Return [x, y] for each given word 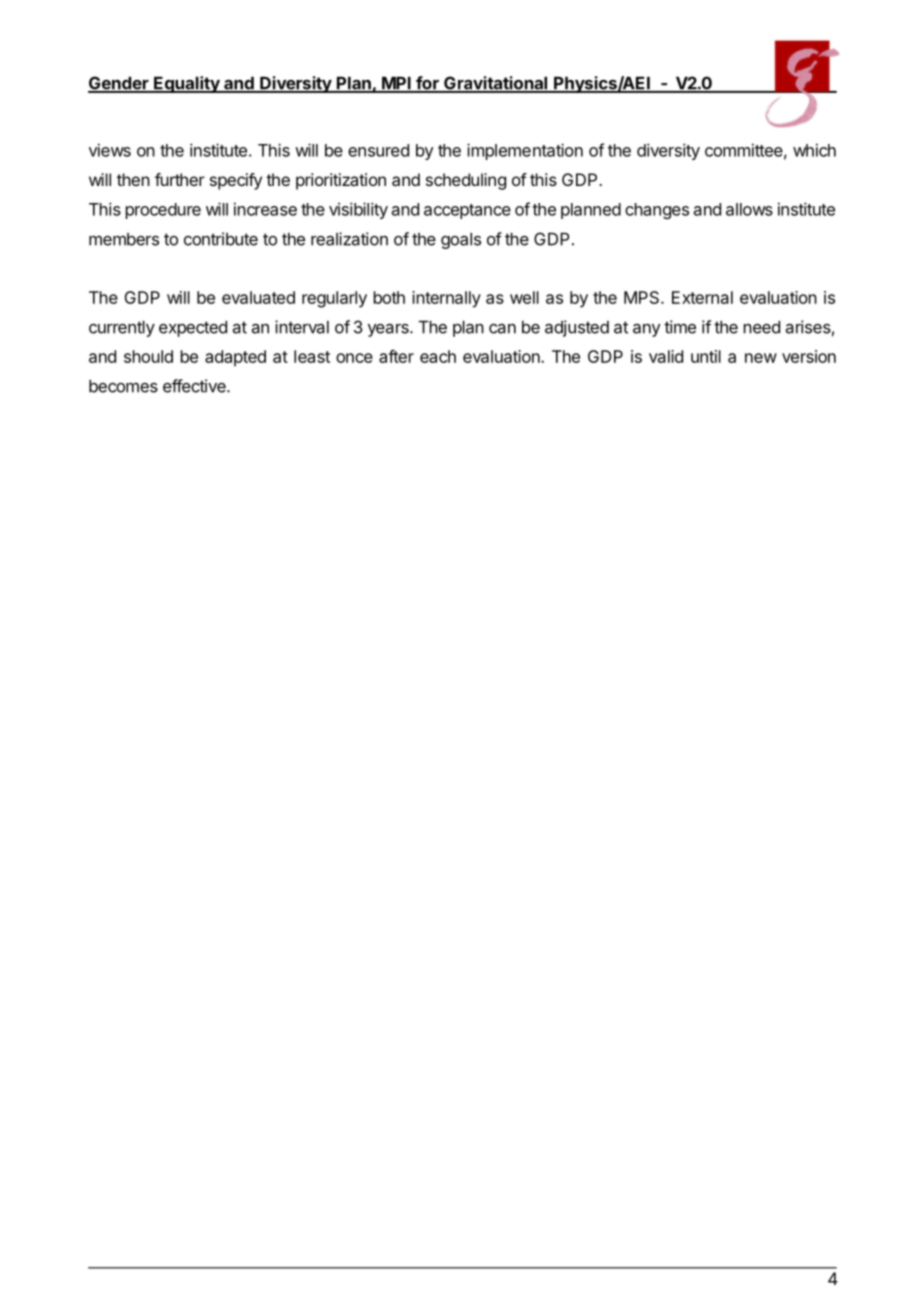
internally [446, 299]
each [438, 356]
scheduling [466, 181]
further [180, 179]
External [702, 297]
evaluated [258, 297]
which [814, 150]
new [761, 358]
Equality [187, 84]
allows [749, 209]
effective [195, 386]
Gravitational [496, 84]
